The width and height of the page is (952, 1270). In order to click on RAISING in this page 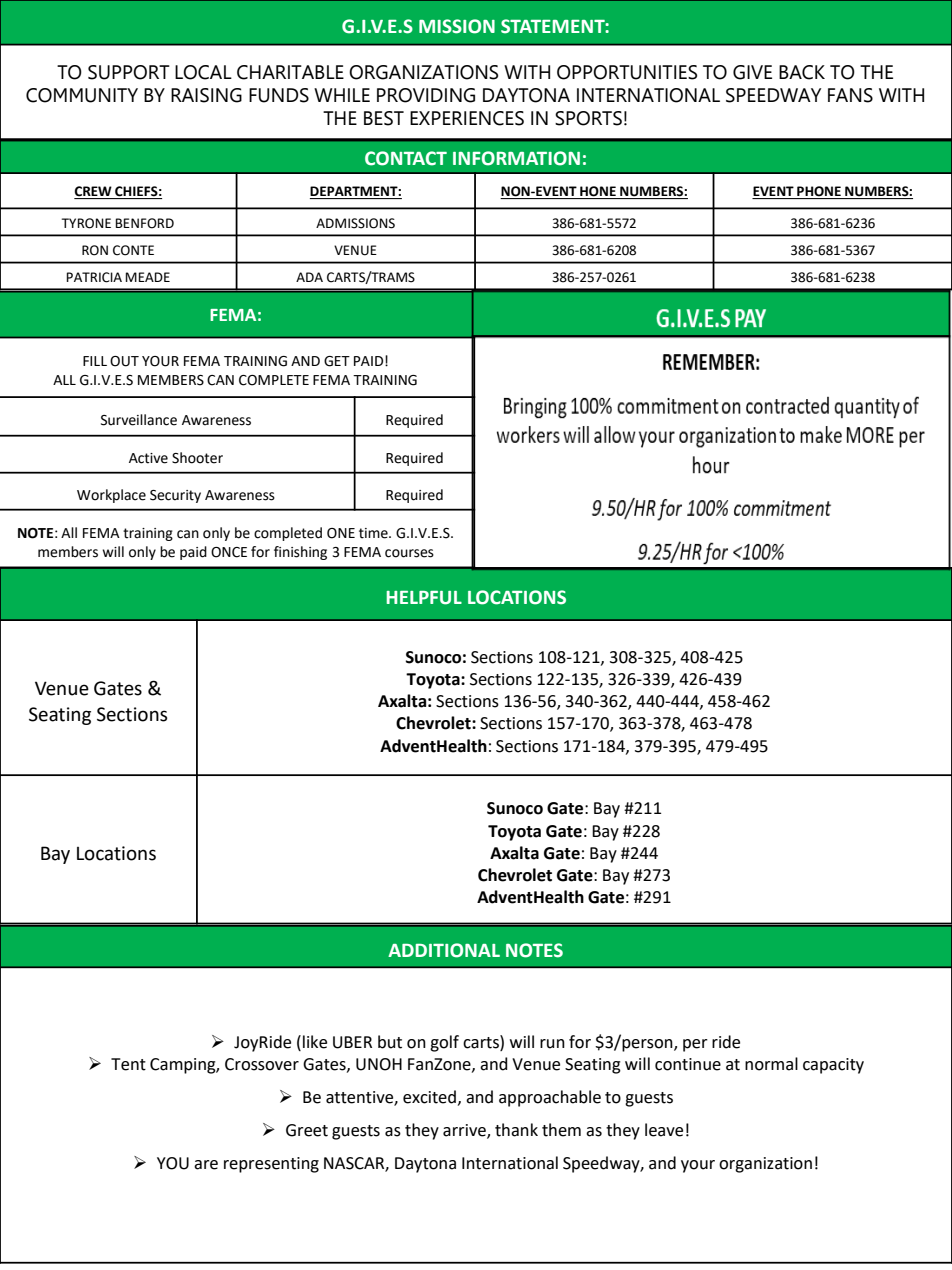, I will do `click(206, 95)`.
